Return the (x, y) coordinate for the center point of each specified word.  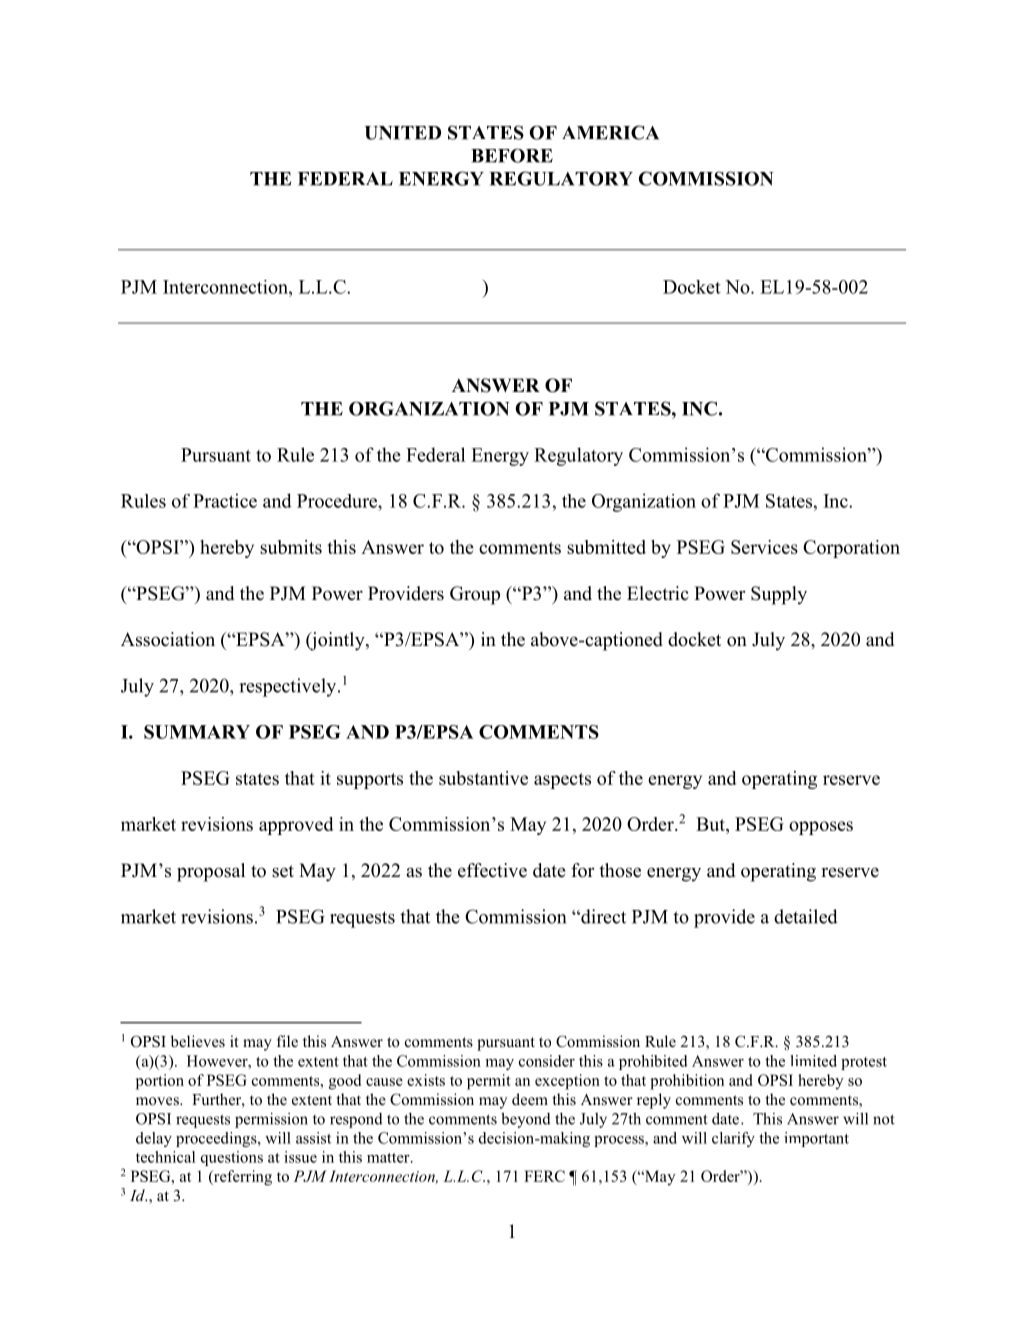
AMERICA (610, 132)
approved (296, 826)
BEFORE (512, 155)
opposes (821, 828)
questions (232, 1158)
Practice (225, 500)
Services (764, 547)
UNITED (403, 133)
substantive (483, 778)
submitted (606, 547)
